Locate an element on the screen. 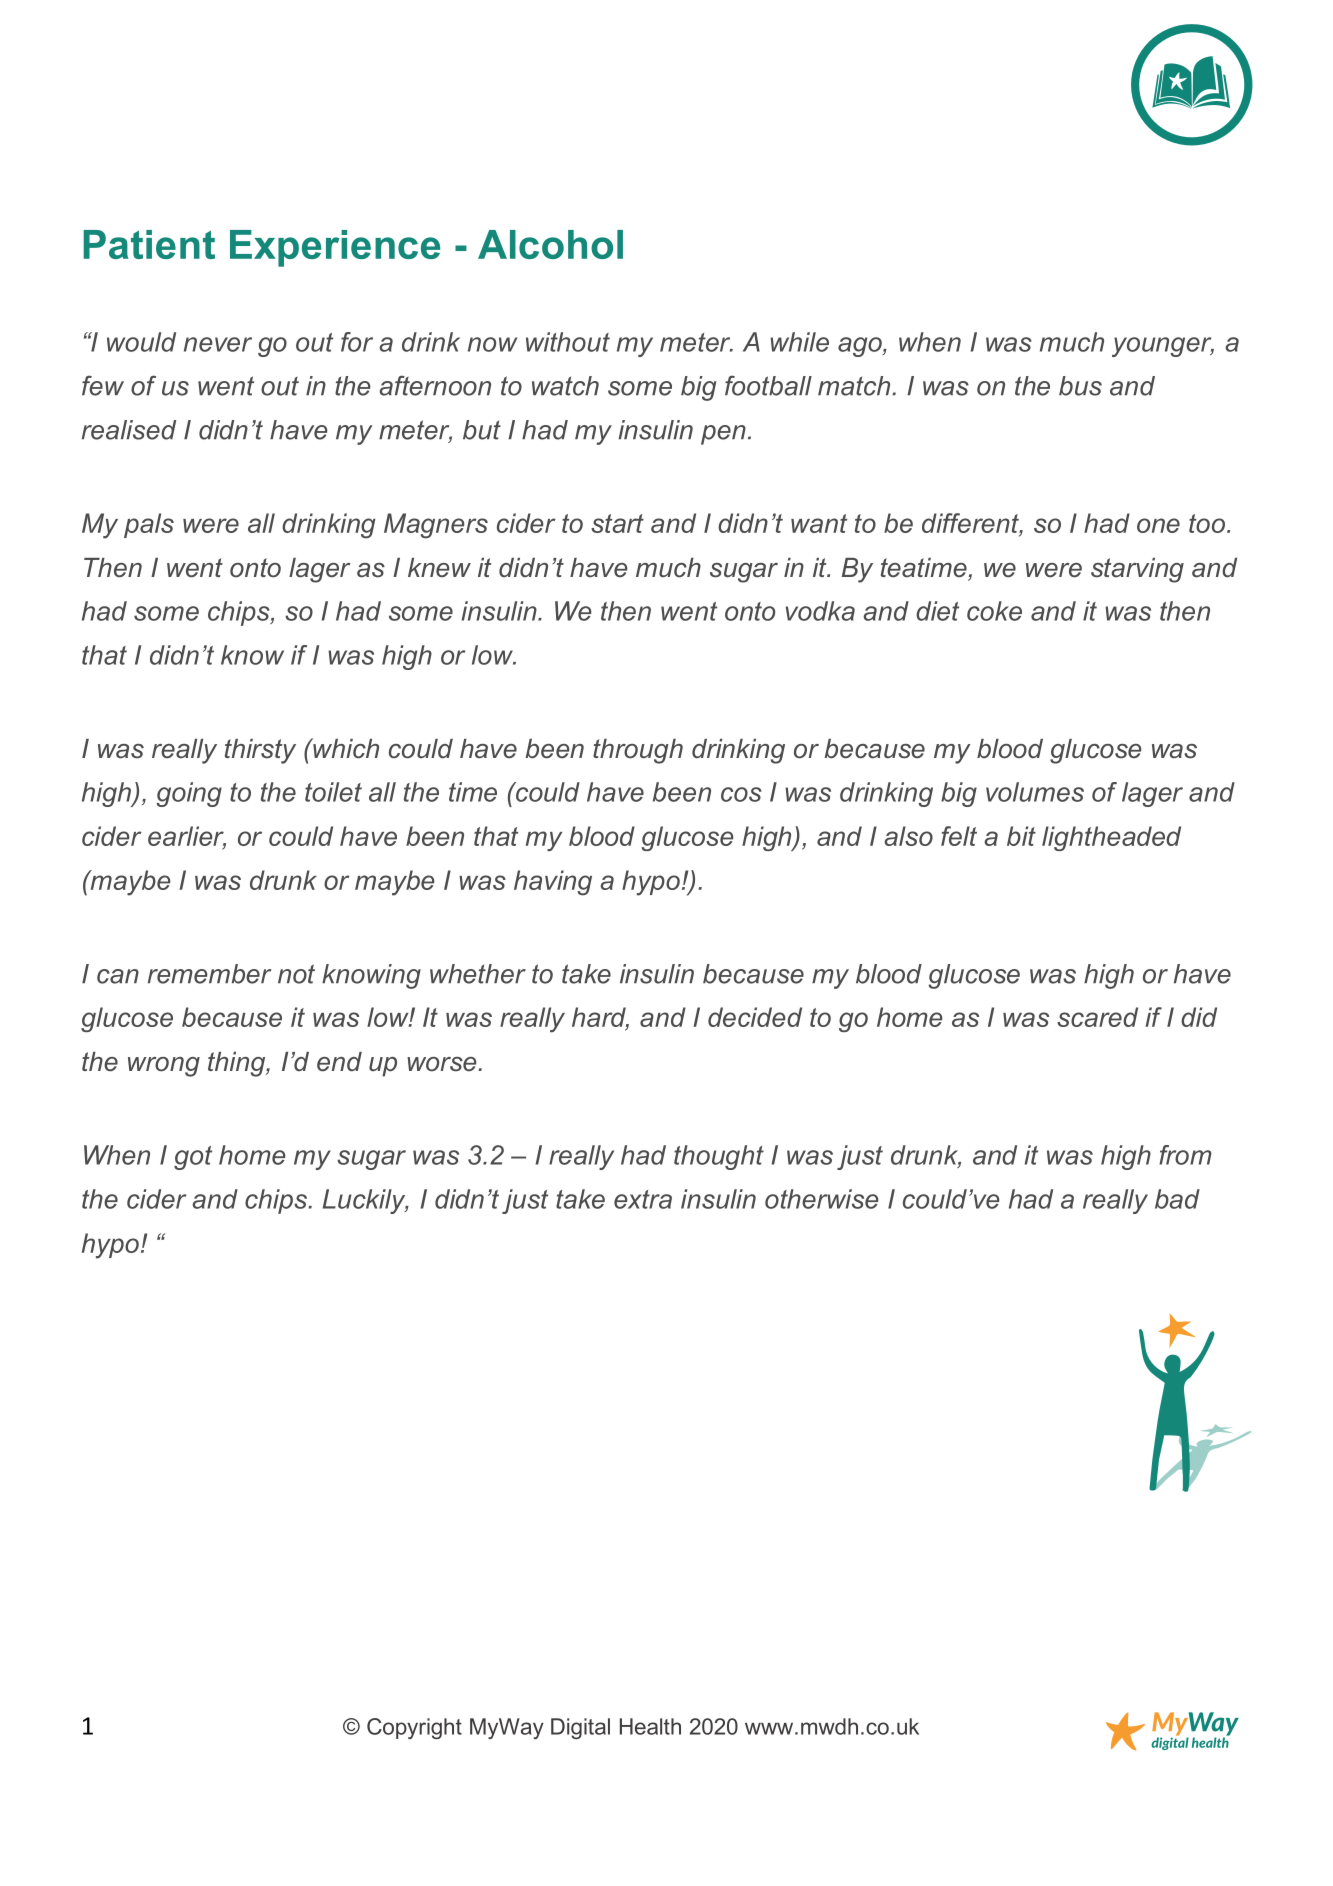 Image resolution: width=1333 pixels, height=1886 pixels. younger is located at coordinates (1163, 347).
